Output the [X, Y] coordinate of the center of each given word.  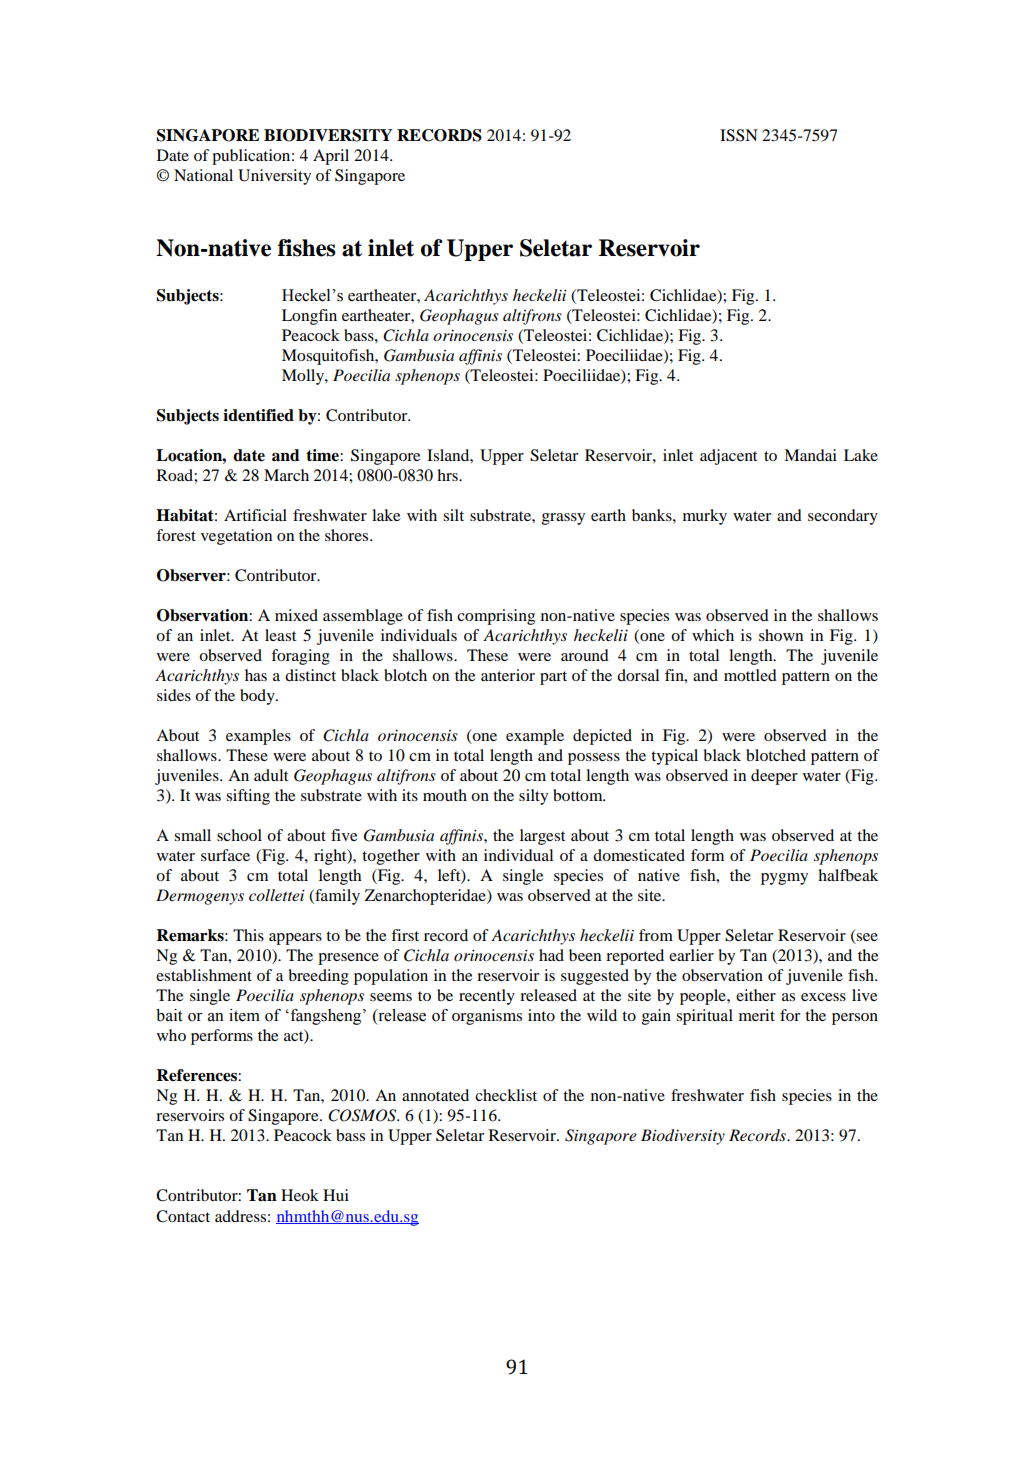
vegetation [236, 537]
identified [258, 415]
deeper [774, 777]
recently [487, 997]
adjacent [728, 457]
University [274, 177]
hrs [448, 475]
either [756, 995]
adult [271, 775]
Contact [183, 1216]
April [331, 157]
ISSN [739, 135]
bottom [579, 795]
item [244, 1015]
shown [781, 635]
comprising [496, 617]
